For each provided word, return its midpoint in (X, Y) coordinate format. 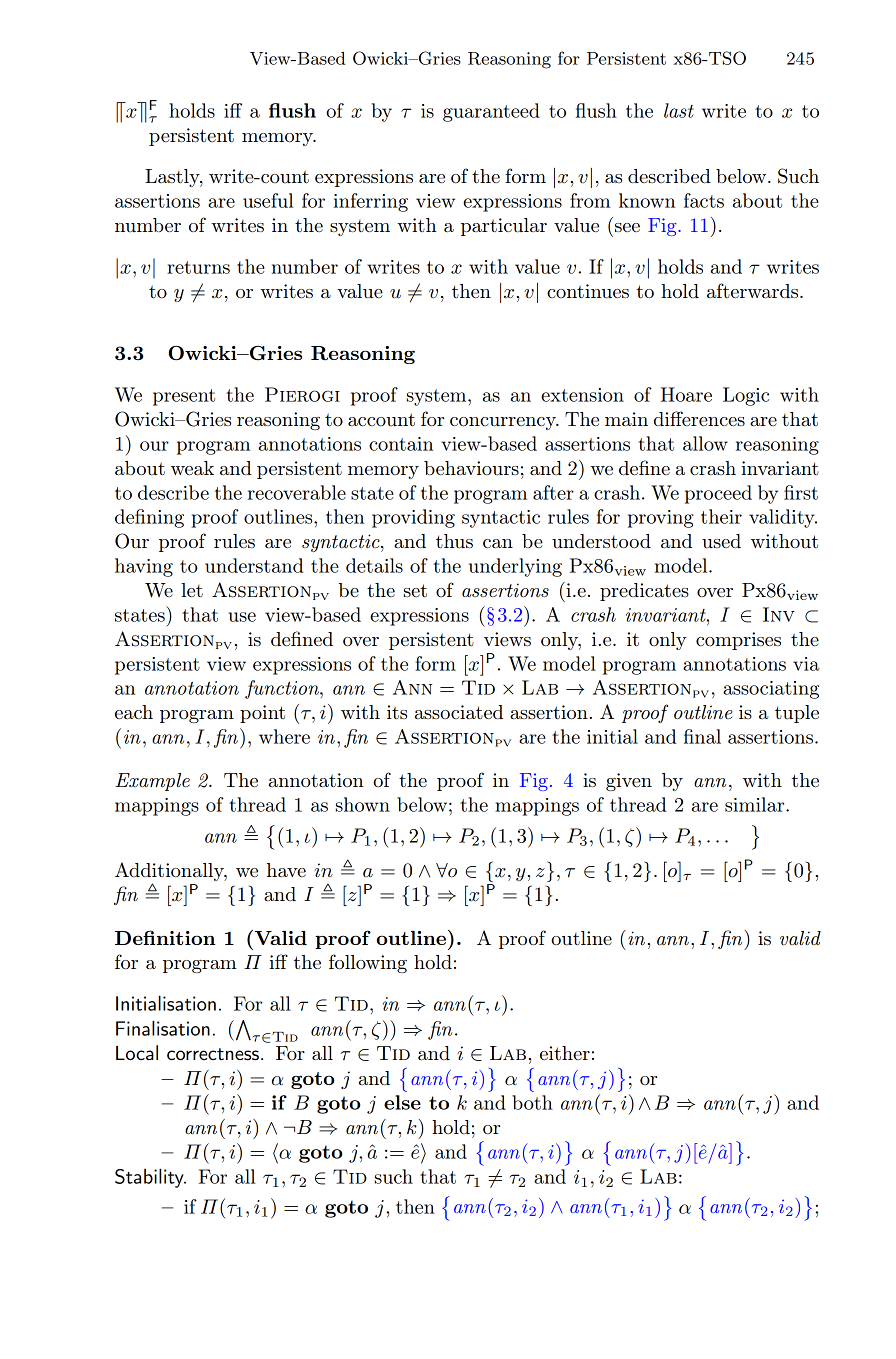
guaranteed (491, 112)
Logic (746, 396)
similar (756, 804)
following (368, 963)
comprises (738, 641)
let (192, 590)
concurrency (504, 423)
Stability (150, 1178)
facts (704, 200)
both (532, 1102)
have (286, 870)
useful (268, 200)
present (184, 397)
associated (459, 712)
